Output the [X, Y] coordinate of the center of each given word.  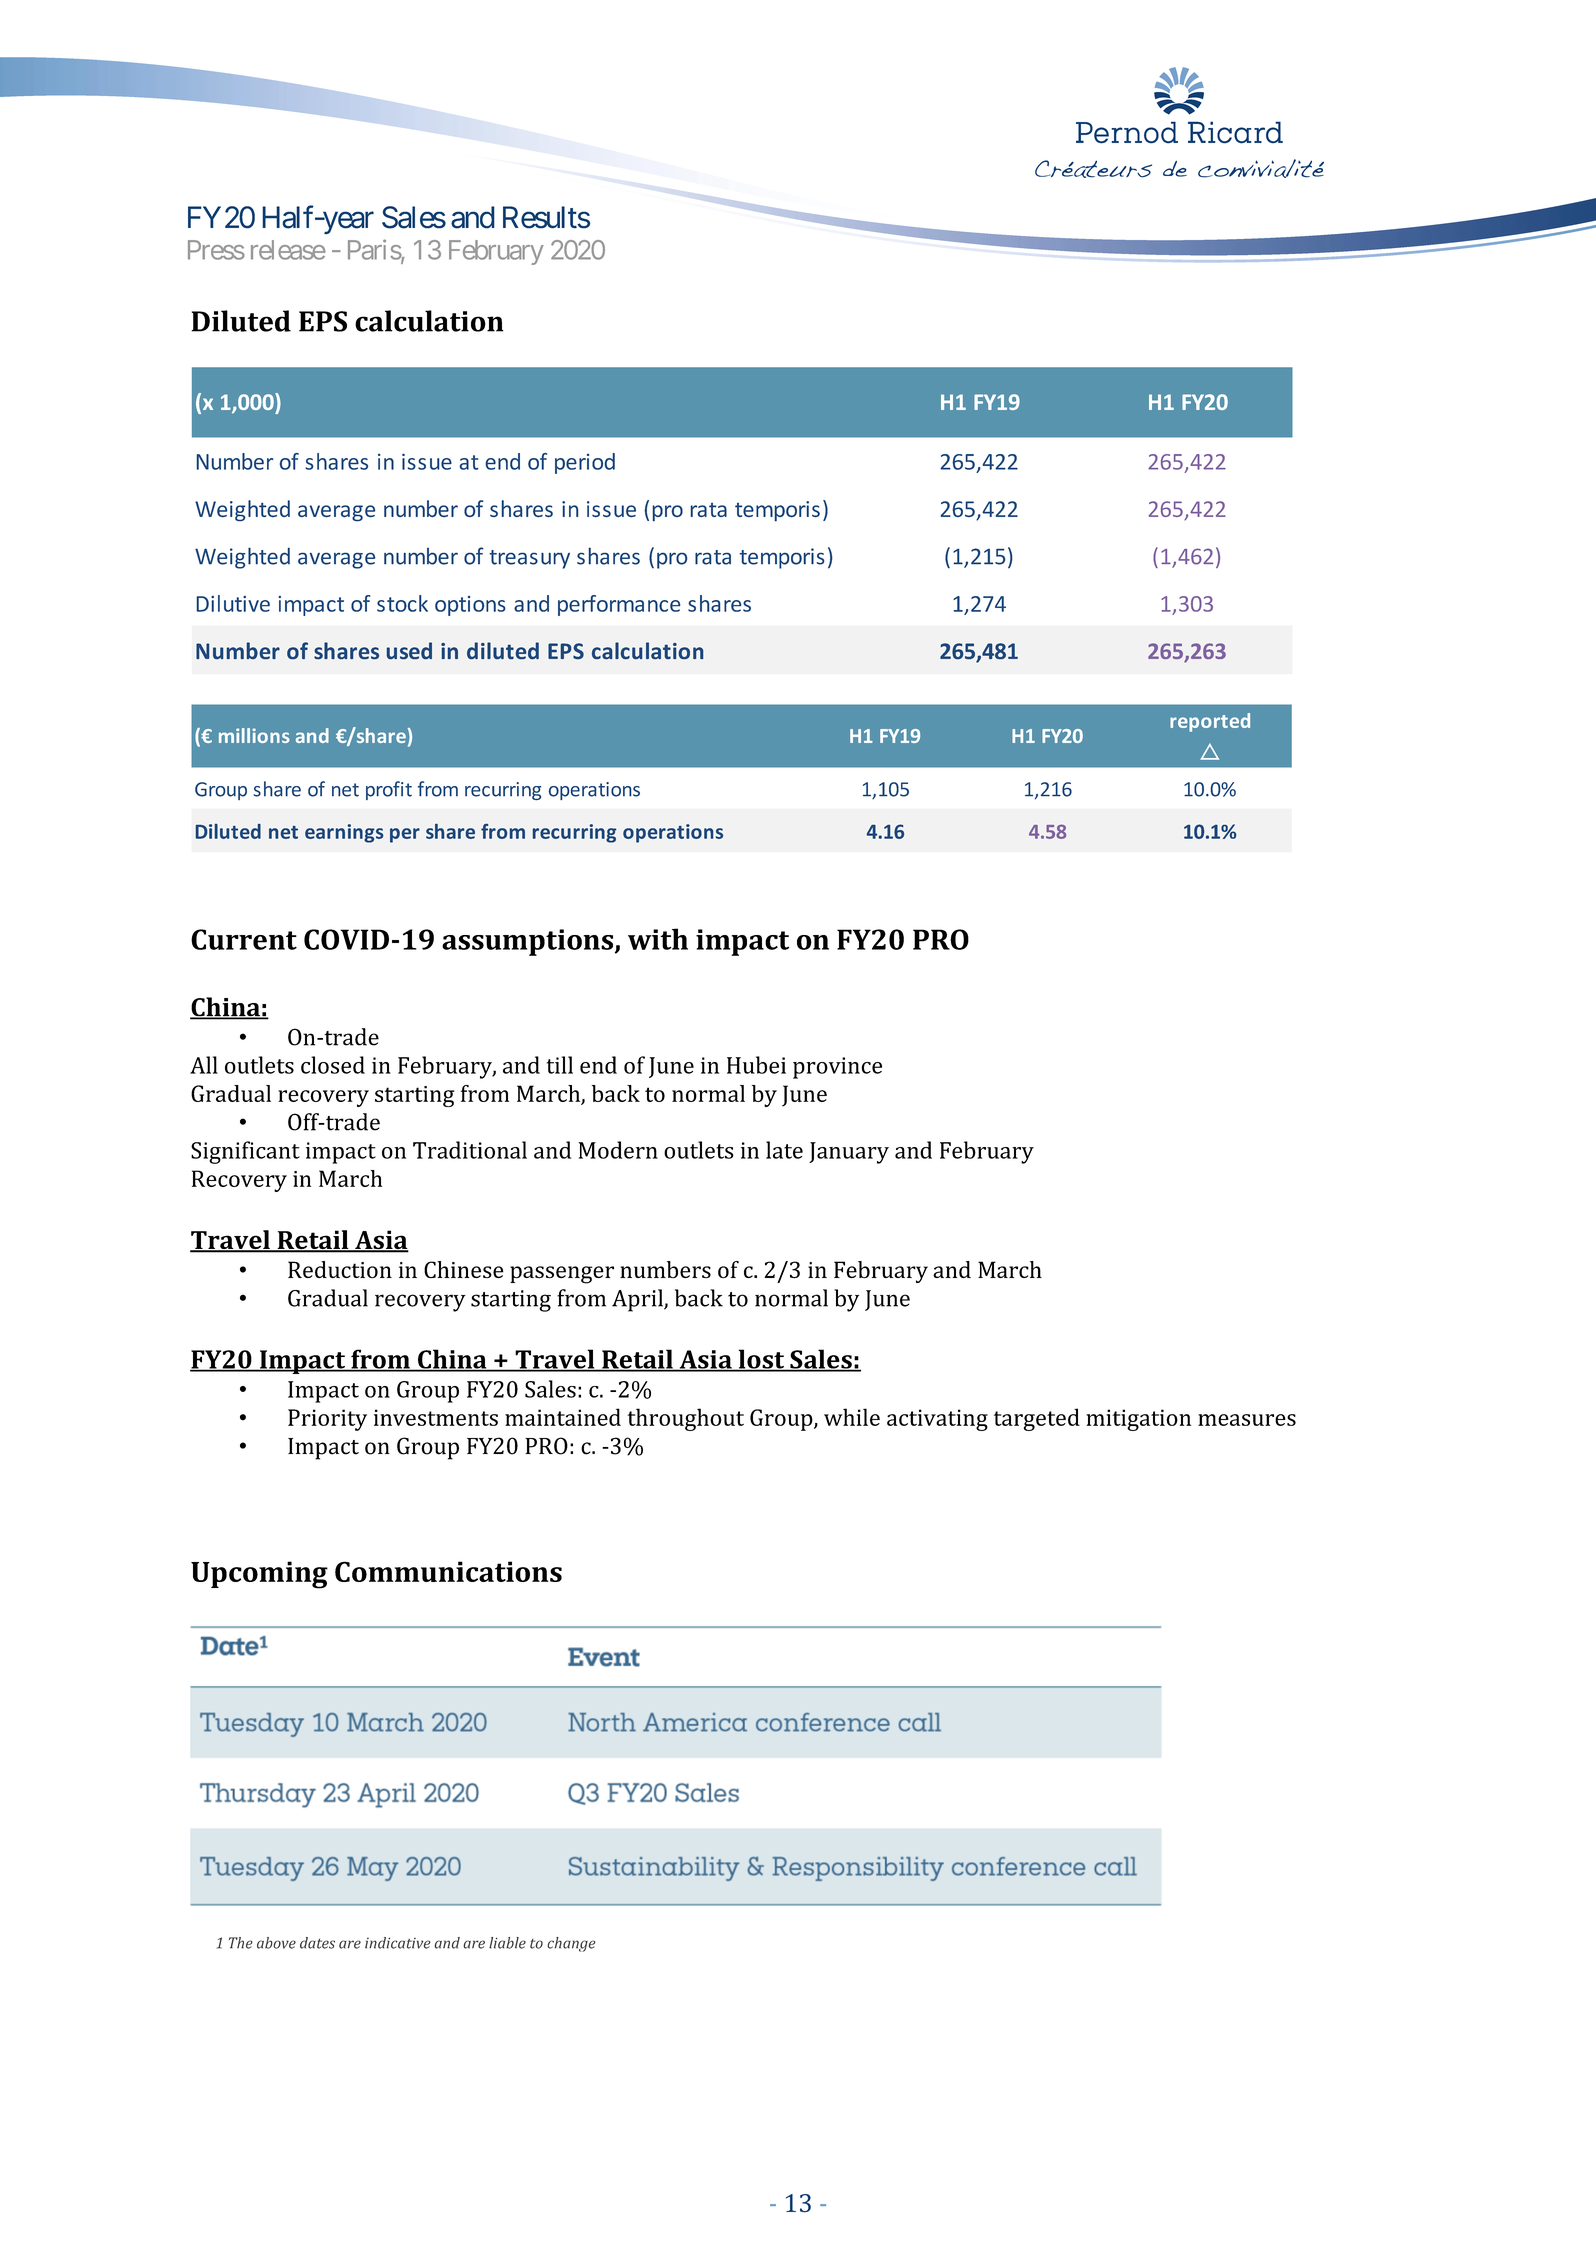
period [585, 463]
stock [402, 603]
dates [317, 1943]
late [784, 1150]
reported [1210, 722]
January [849, 1153]
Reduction [340, 1270]
